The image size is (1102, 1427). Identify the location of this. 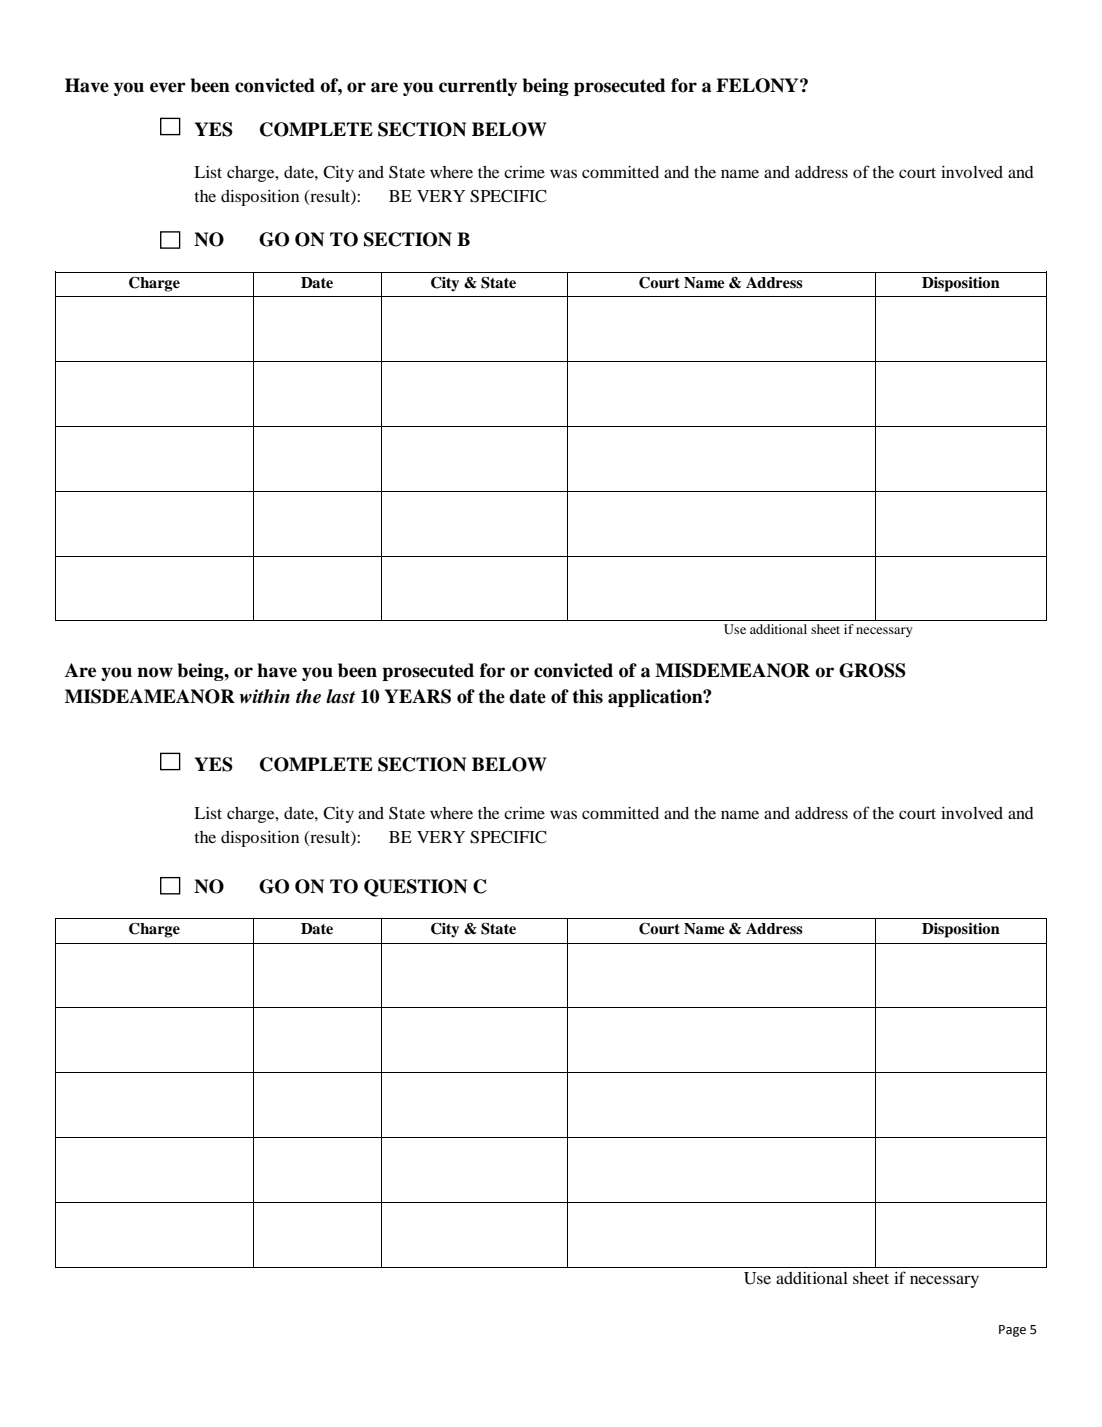
(587, 696).
